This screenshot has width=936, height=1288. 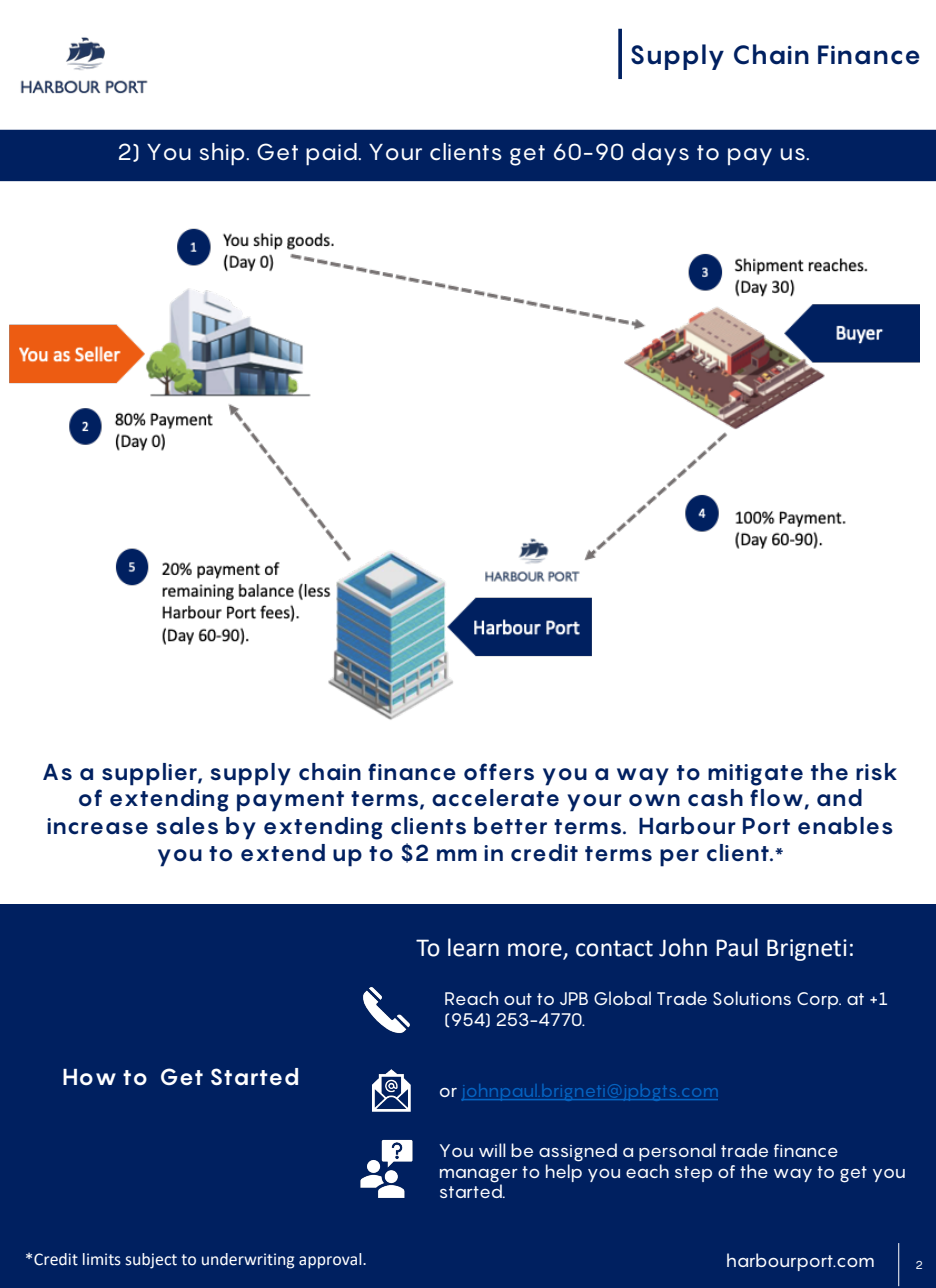 I want to click on risk, so click(x=876, y=772).
